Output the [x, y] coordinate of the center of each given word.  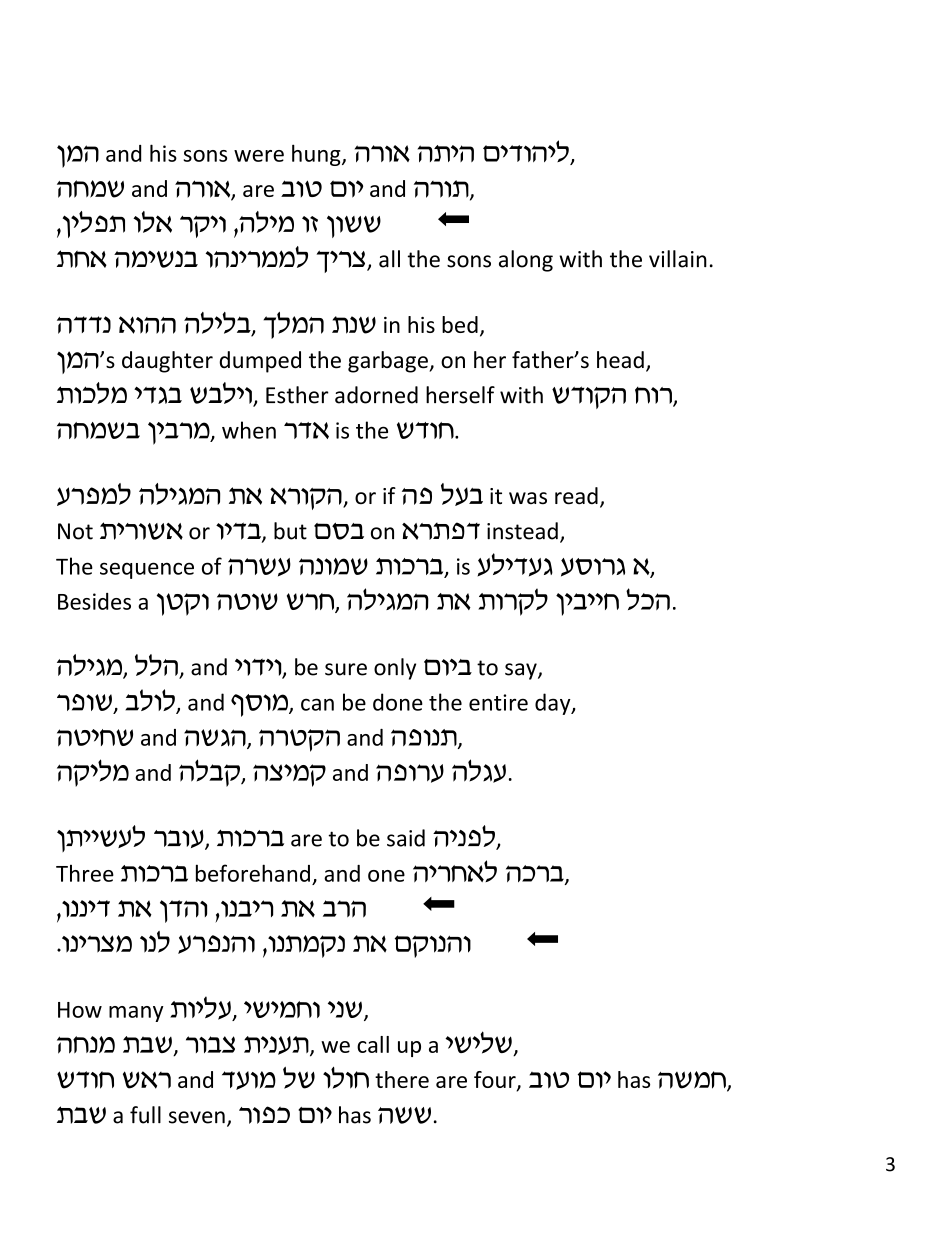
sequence [147, 570]
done [398, 702]
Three [85, 873]
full [145, 1115]
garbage [389, 362]
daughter [167, 362]
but [290, 531]
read [576, 496]
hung [317, 155]
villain [678, 259]
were [259, 156]
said [406, 838]
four [496, 1081]
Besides [94, 601]
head [620, 360]
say [522, 671]
